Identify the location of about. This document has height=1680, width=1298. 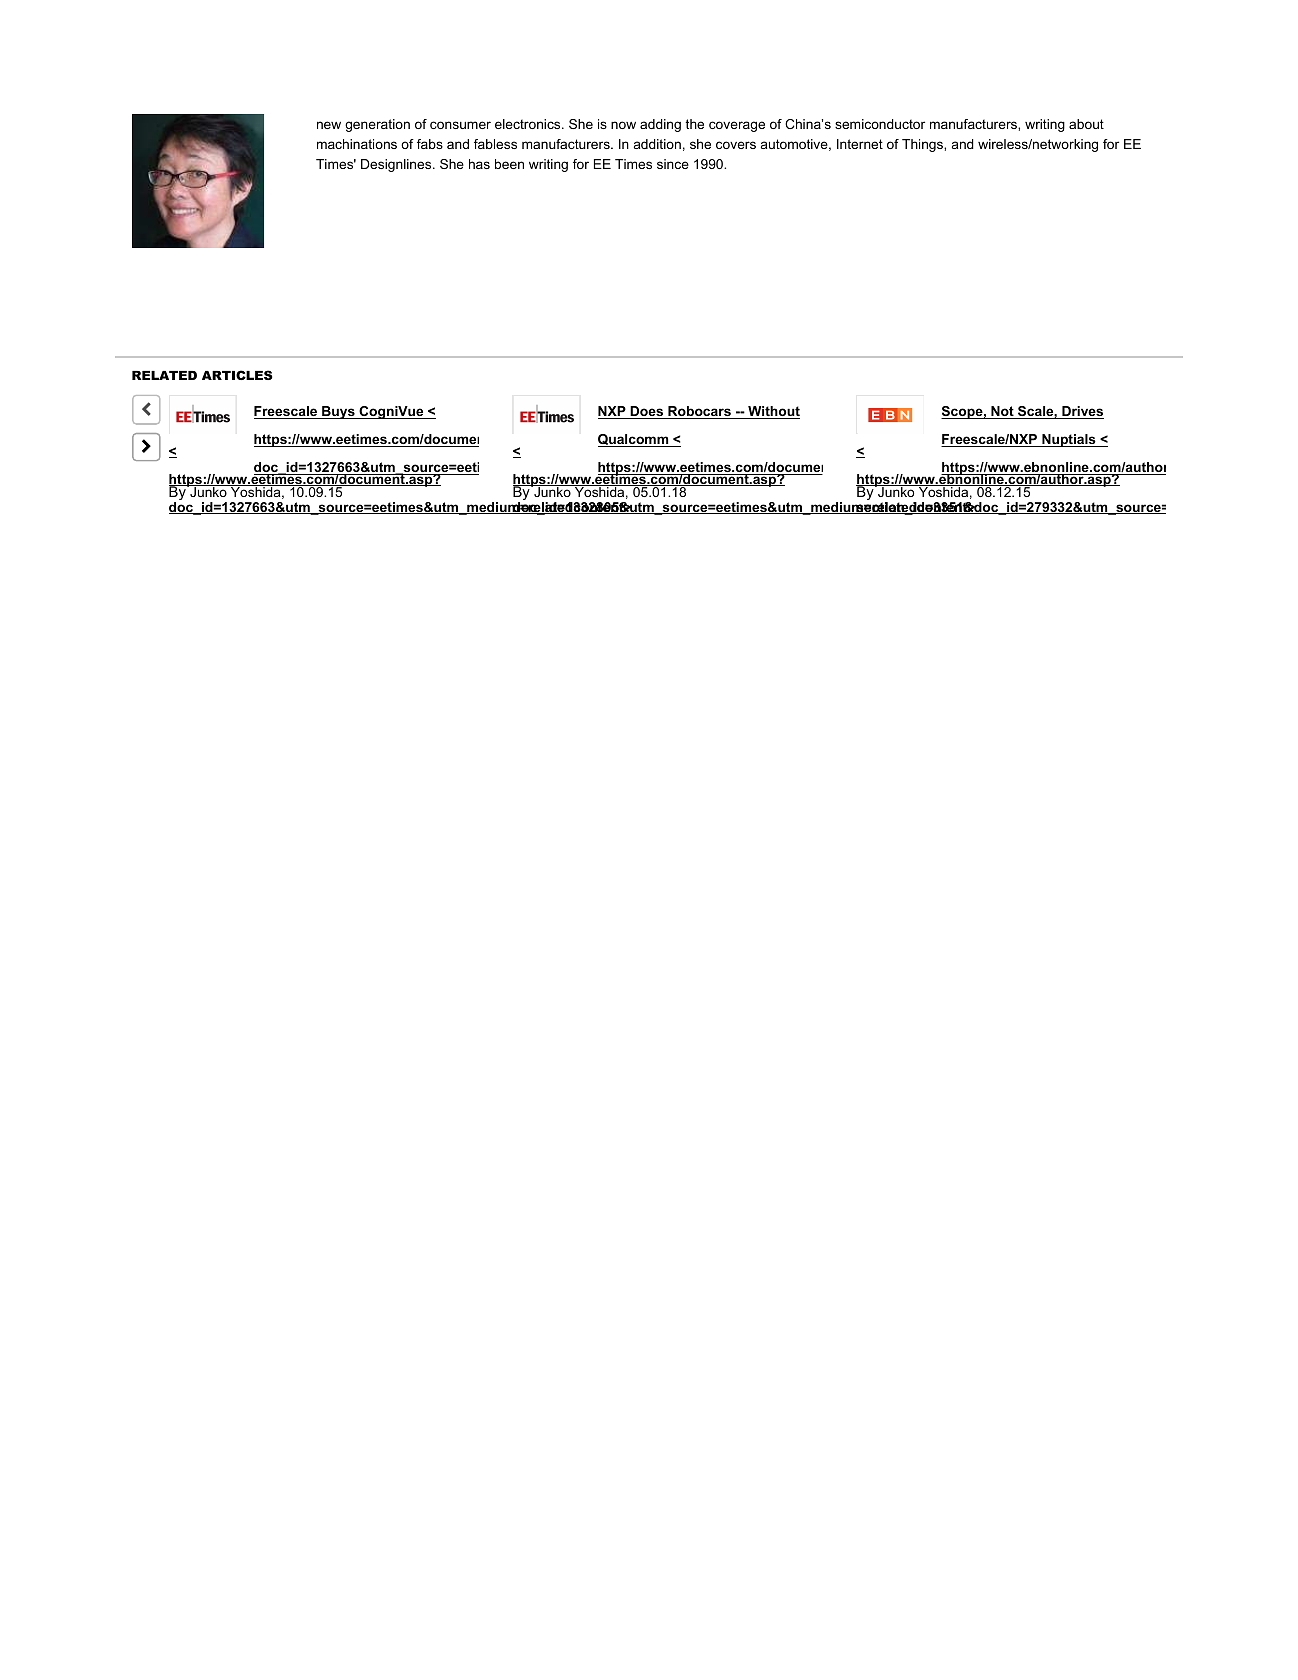
(1086, 124).
